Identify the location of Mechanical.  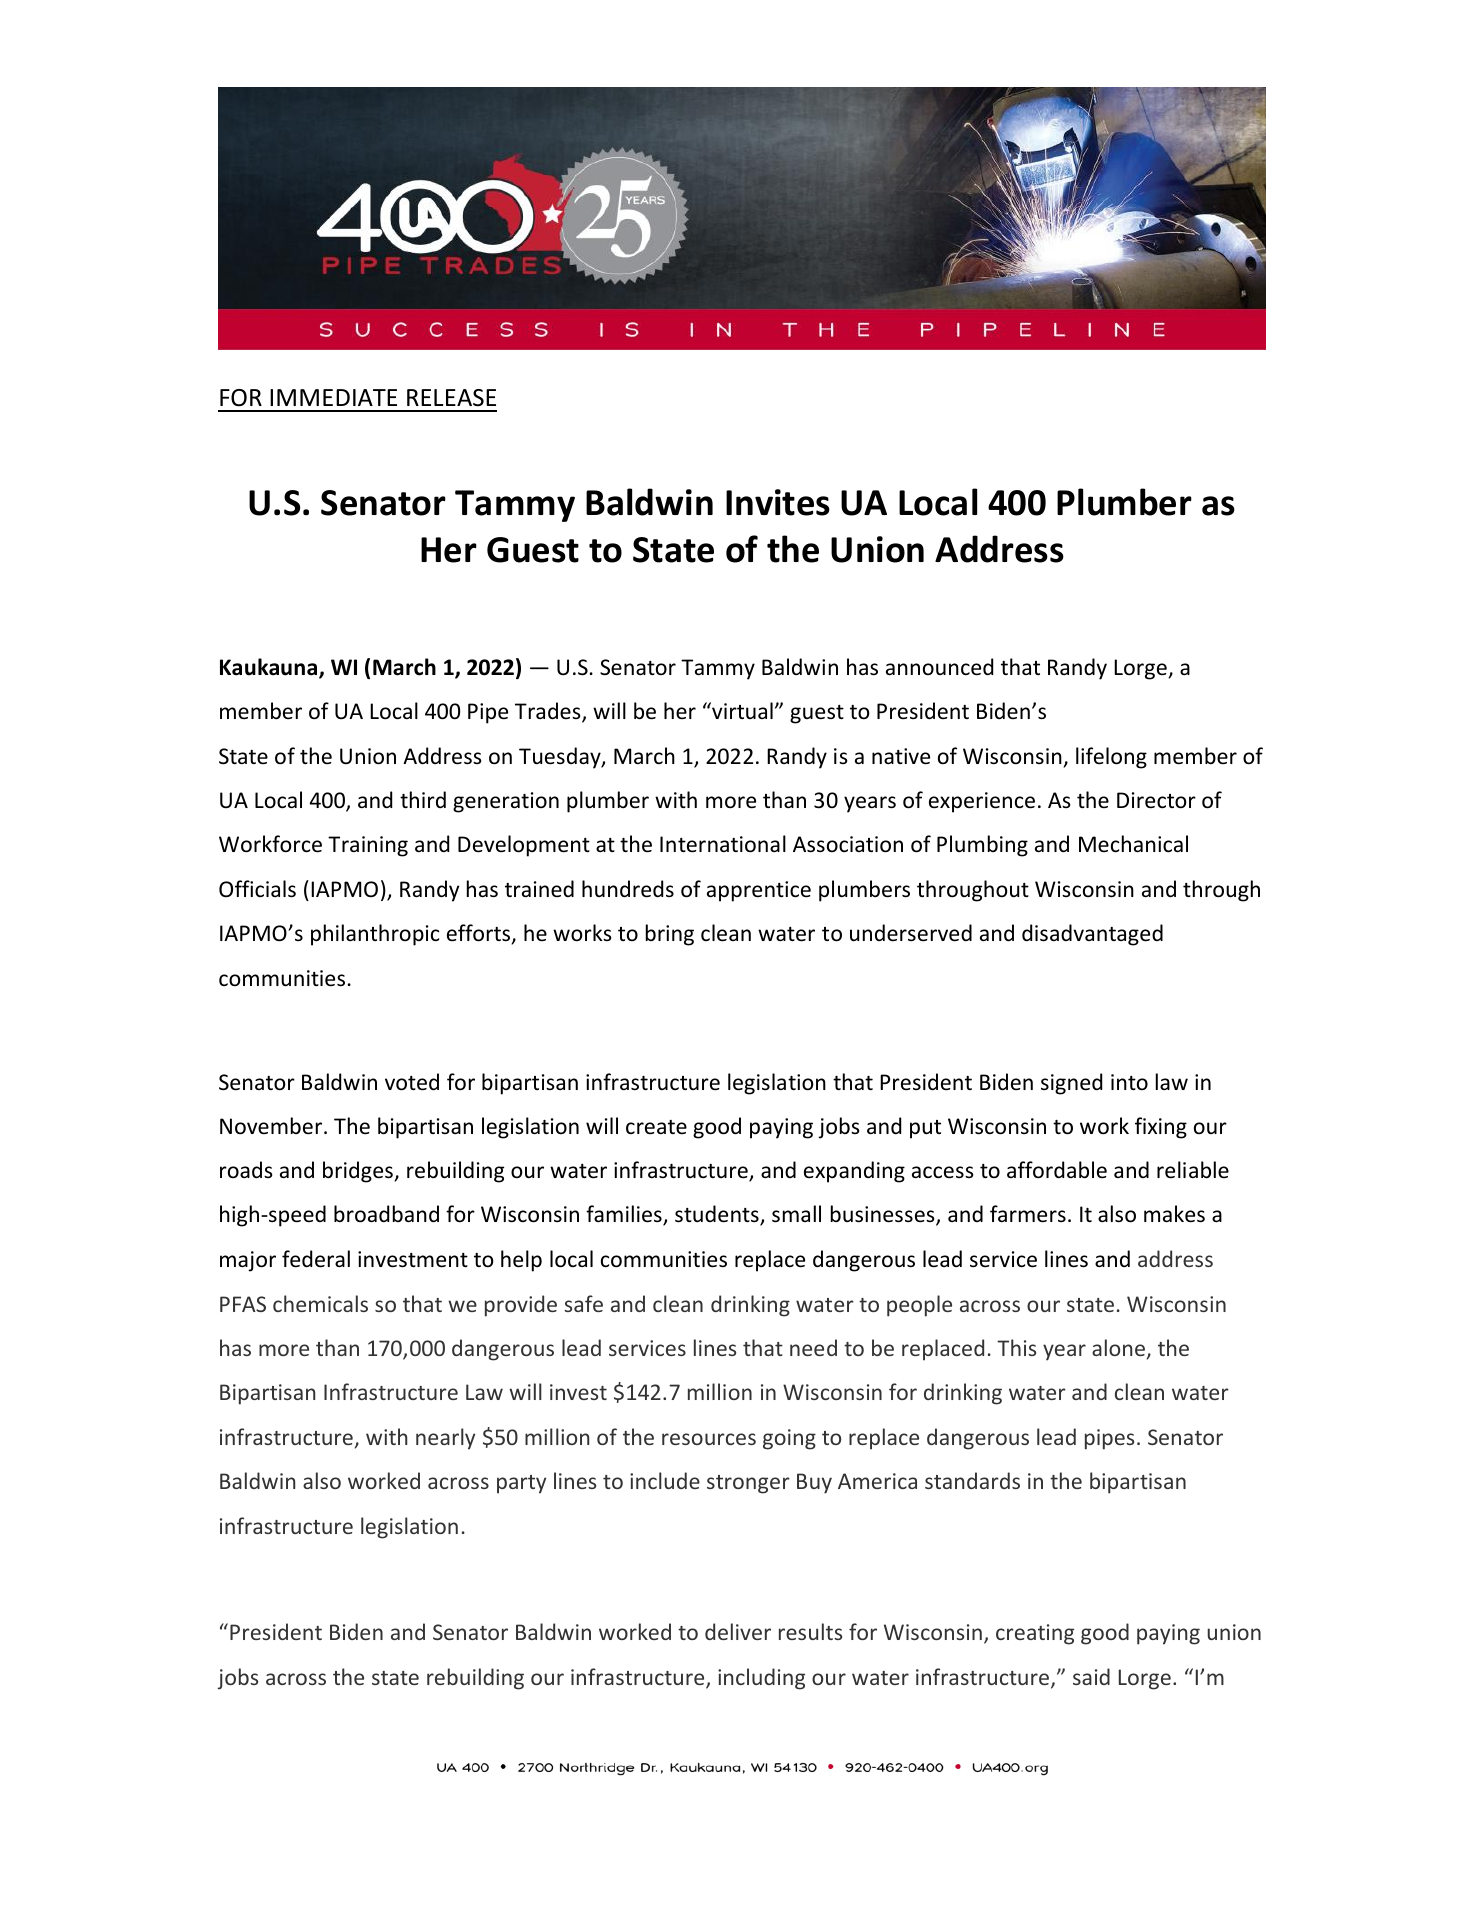
(1133, 844).
